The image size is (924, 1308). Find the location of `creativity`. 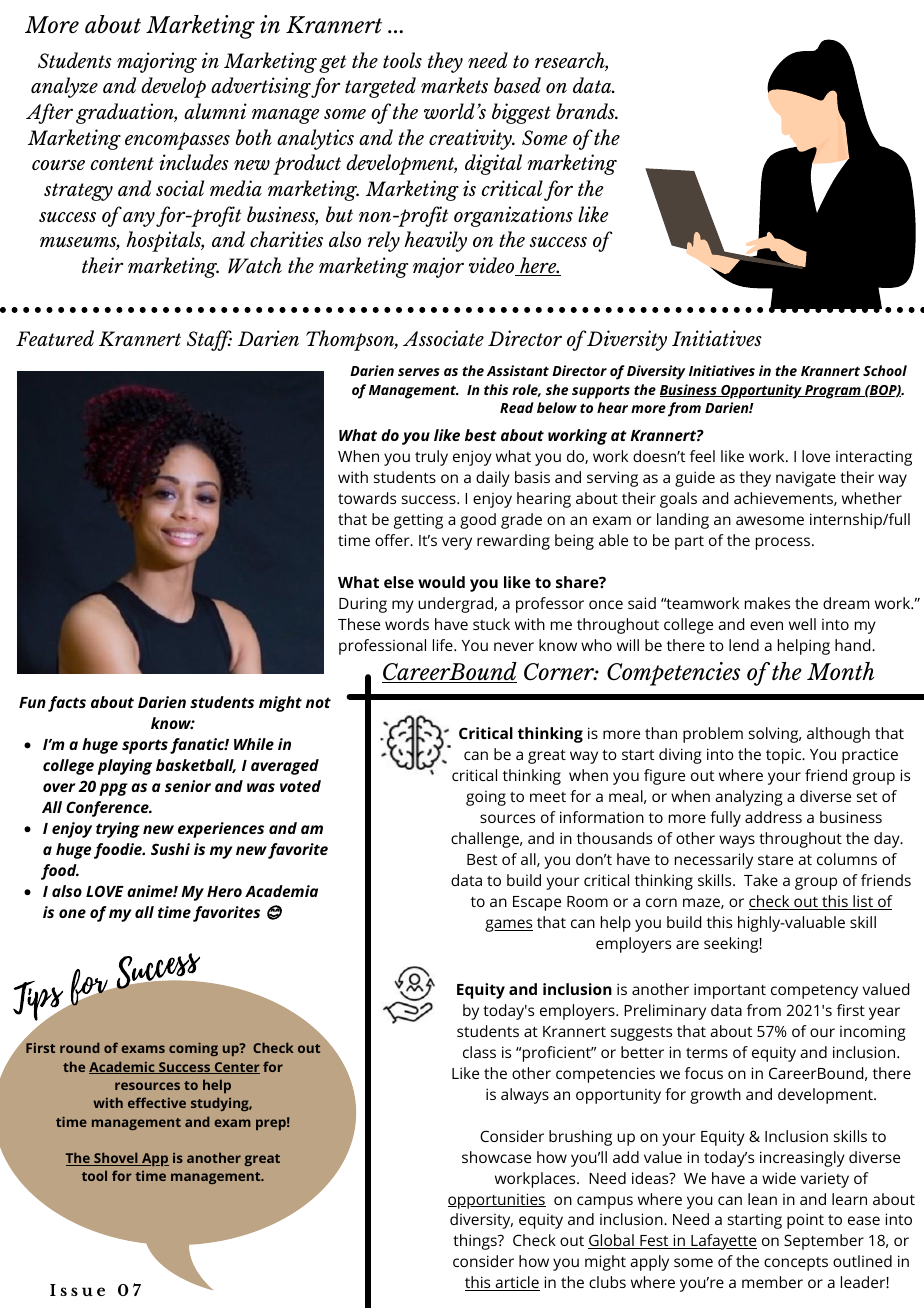

creativity is located at coordinates (471, 139).
